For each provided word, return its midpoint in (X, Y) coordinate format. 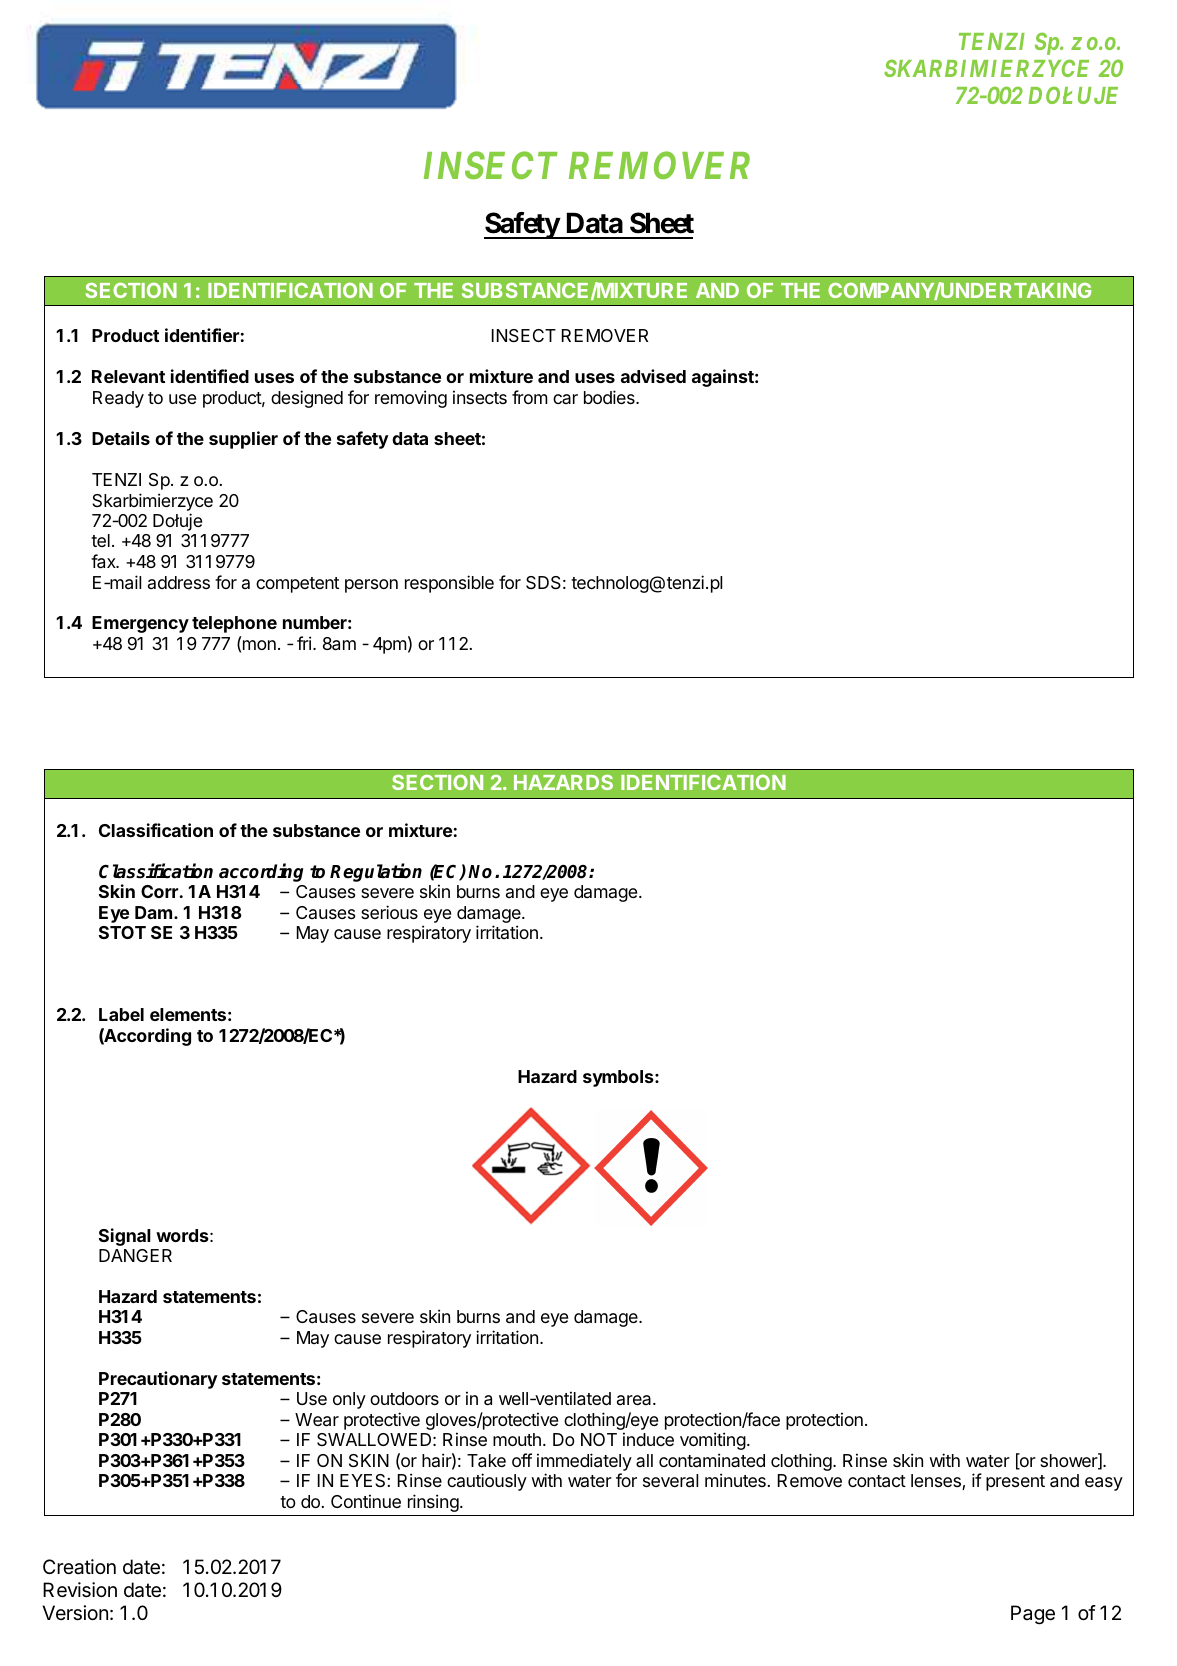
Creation (79, 1567)
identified (210, 376)
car (565, 399)
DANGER (135, 1255)
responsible (449, 584)
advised (653, 376)
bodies (610, 397)
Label (121, 1014)
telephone (234, 624)
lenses (937, 1482)
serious (389, 912)
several (670, 1481)
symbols (619, 1078)
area (635, 1400)
